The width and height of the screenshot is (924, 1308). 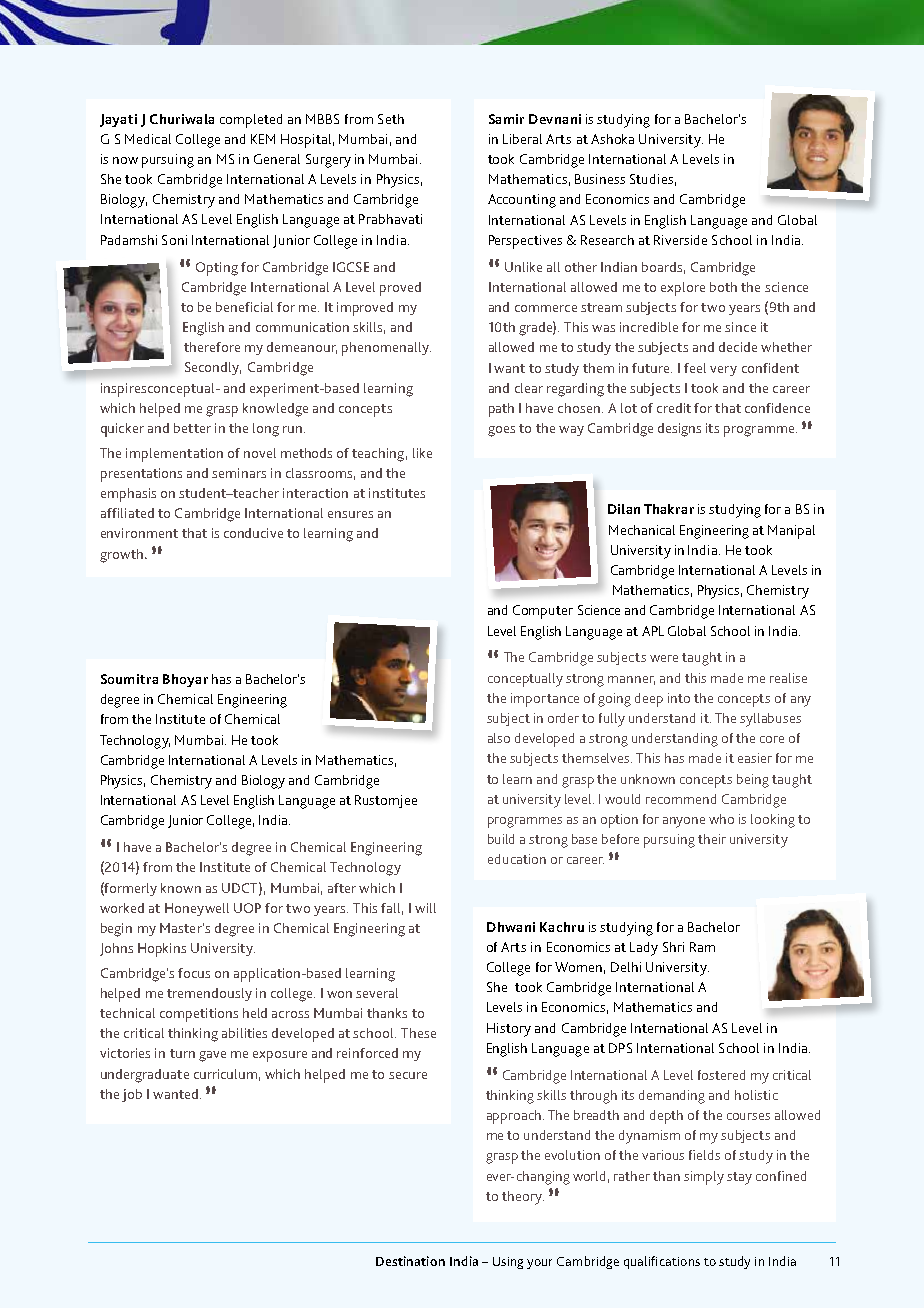 I want to click on growth, so click(x=123, y=556).
